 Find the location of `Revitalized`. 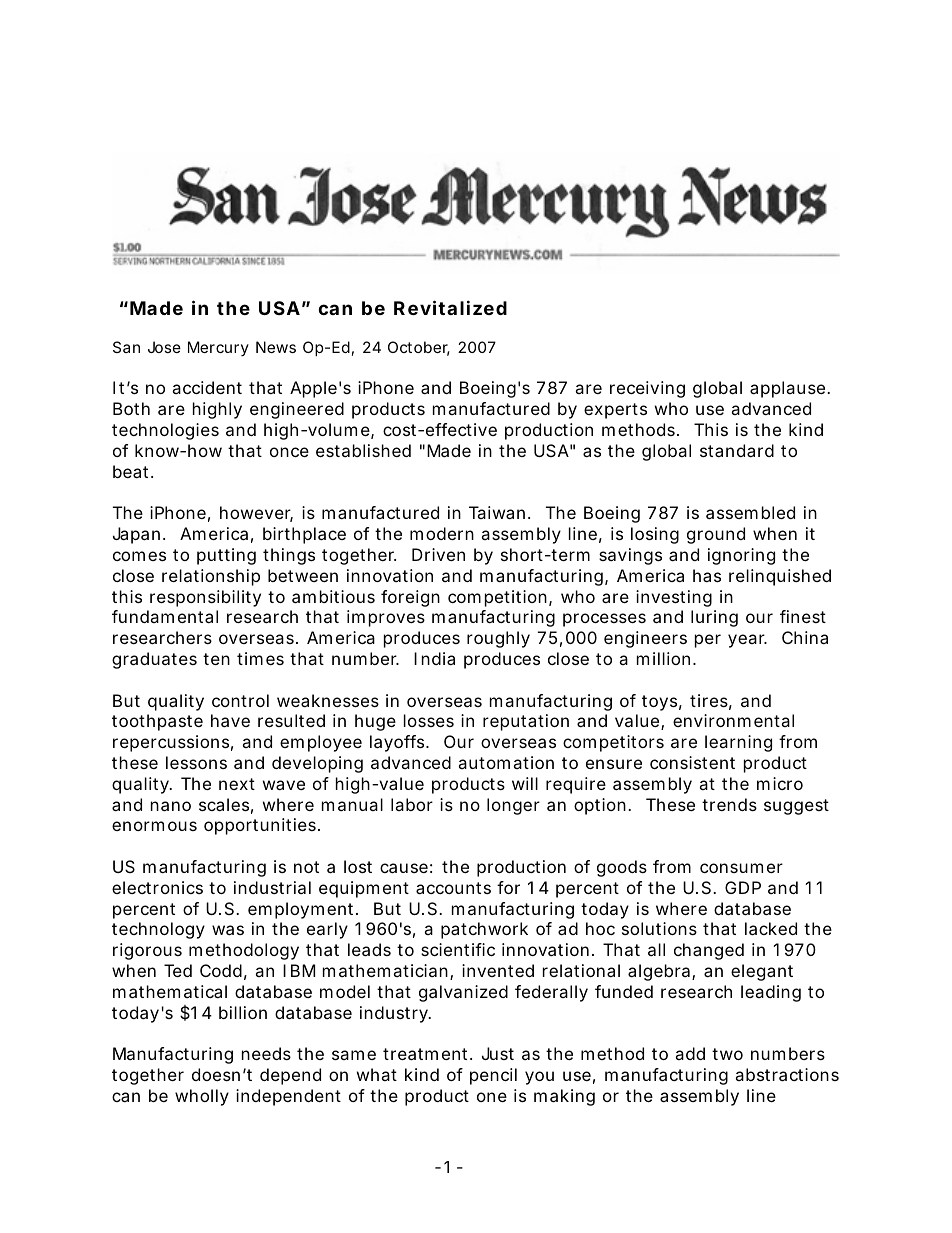

Revitalized is located at coordinates (450, 307).
